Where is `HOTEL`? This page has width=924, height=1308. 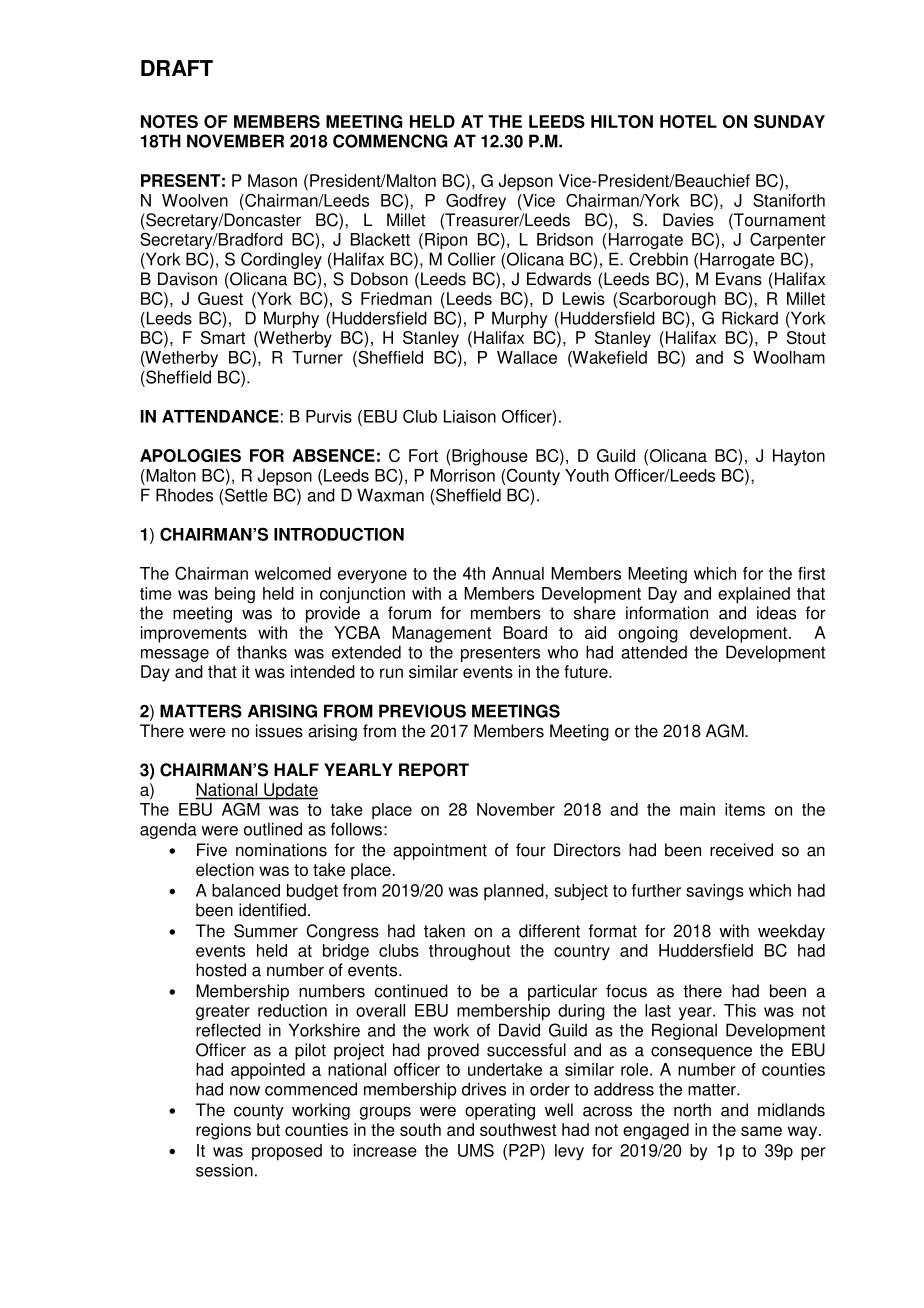
HOTEL is located at coordinates (688, 121).
